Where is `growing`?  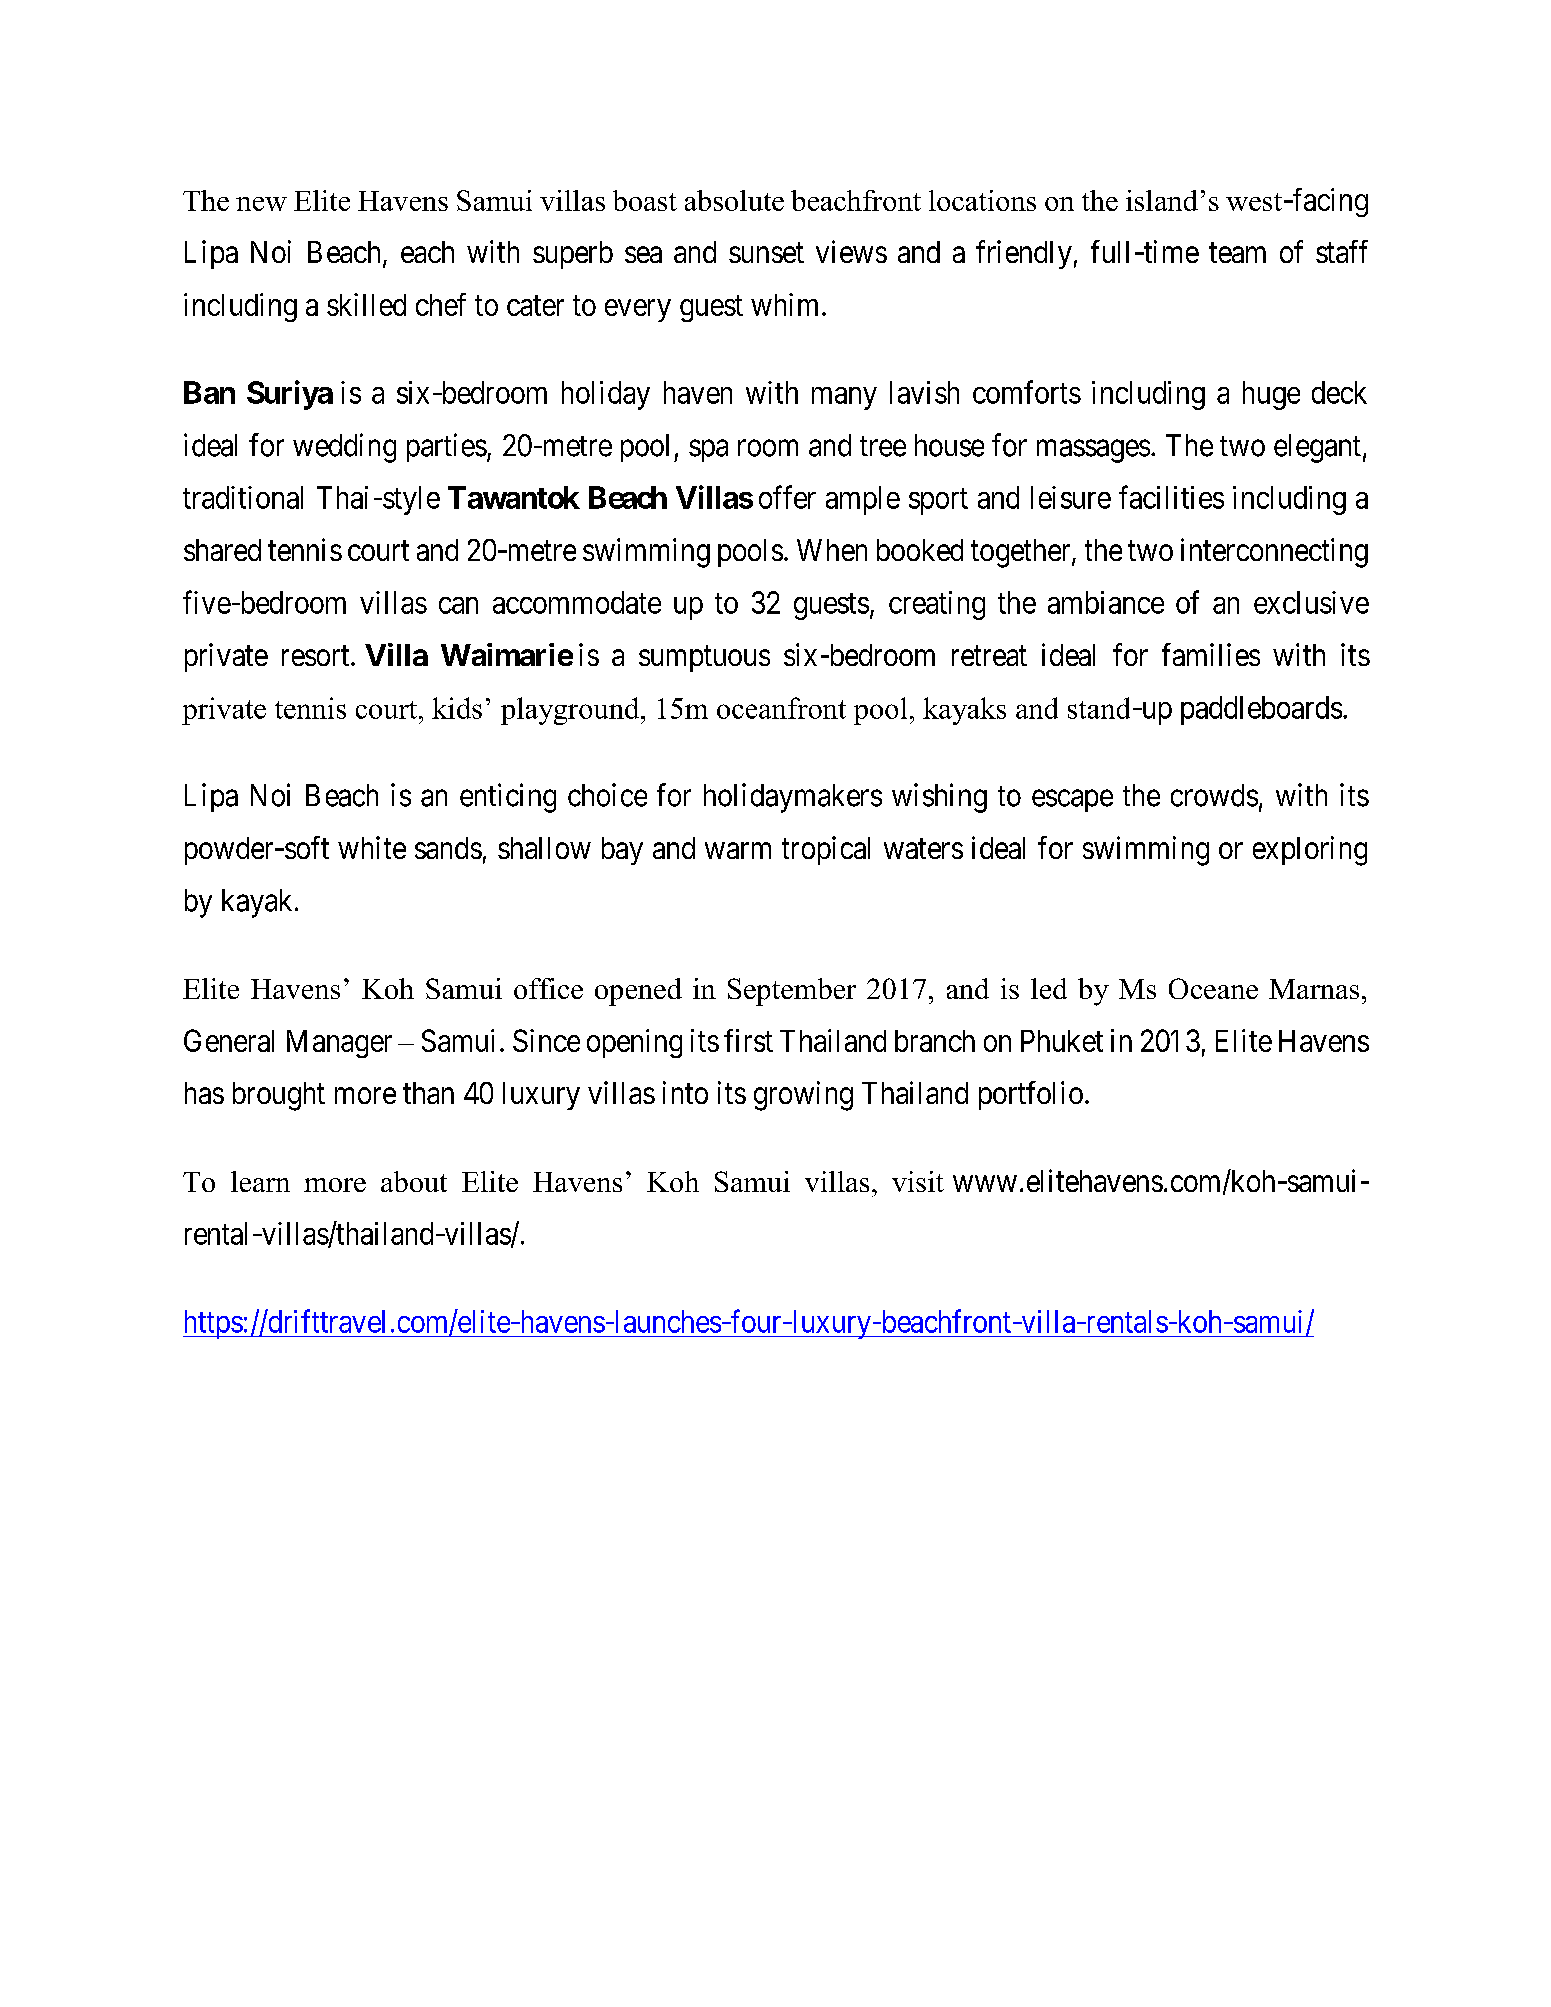 growing is located at coordinates (803, 1096).
